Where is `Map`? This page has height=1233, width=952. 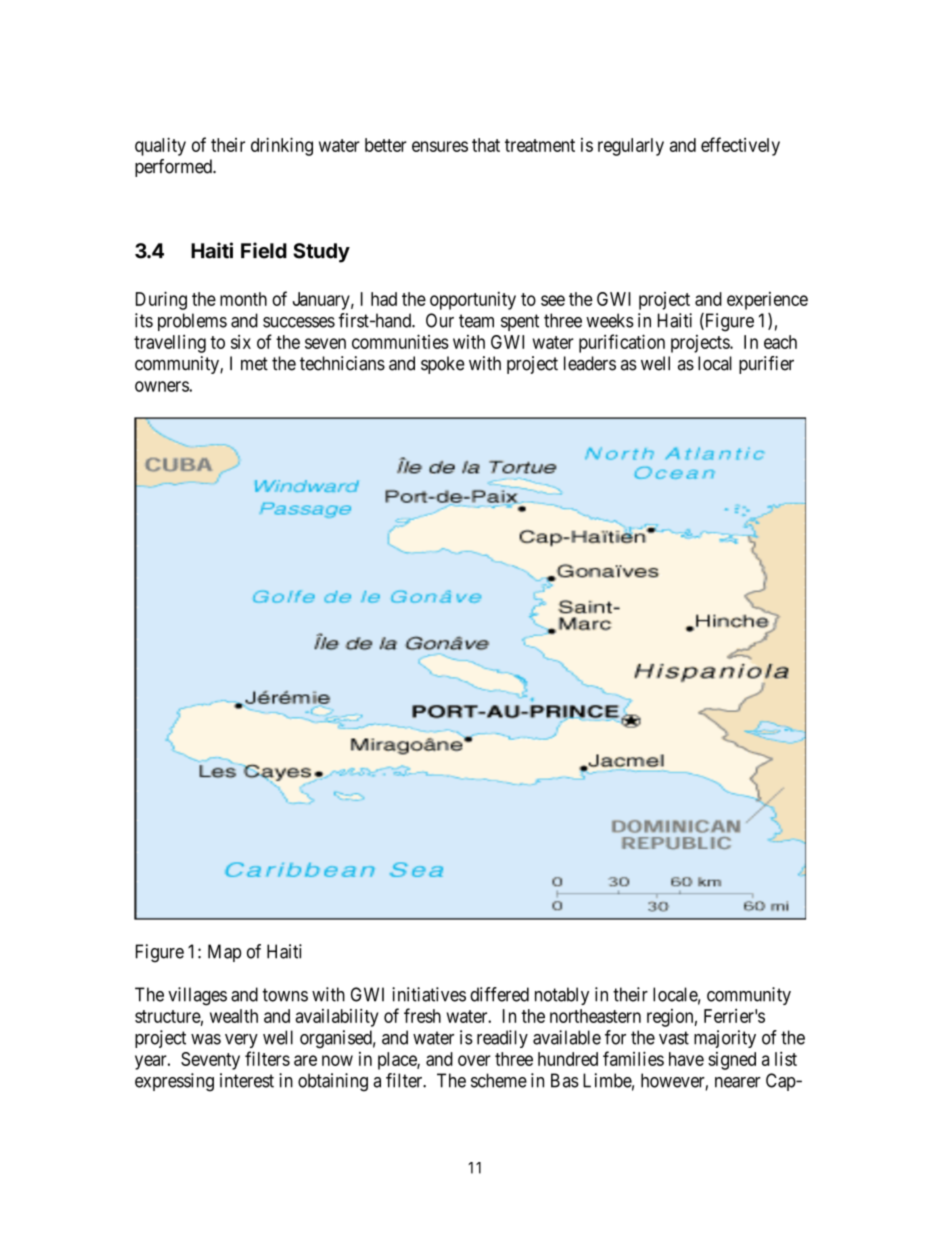
Map is located at coordinates (224, 953).
